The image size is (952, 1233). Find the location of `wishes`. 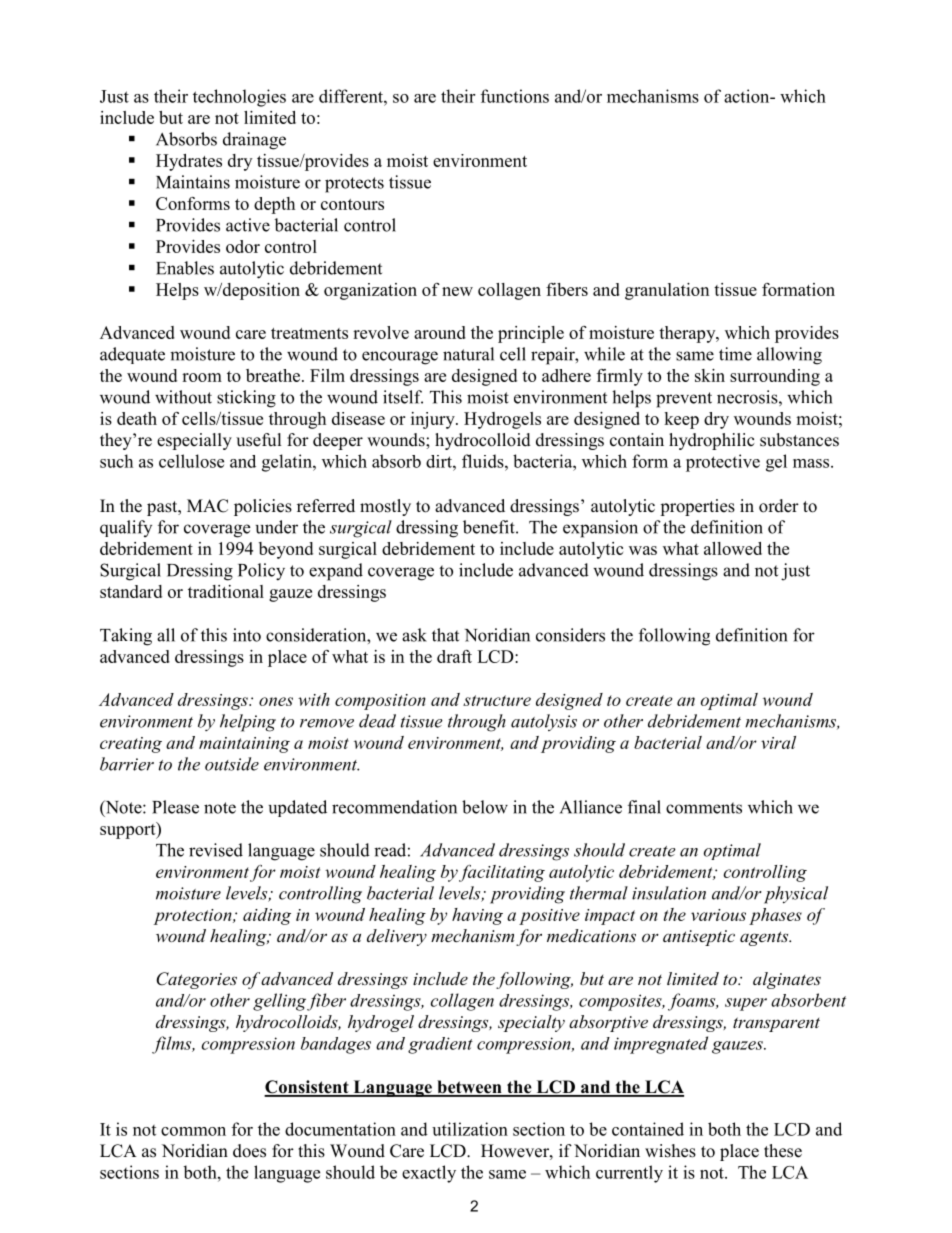

wishes is located at coordinates (670, 1151).
